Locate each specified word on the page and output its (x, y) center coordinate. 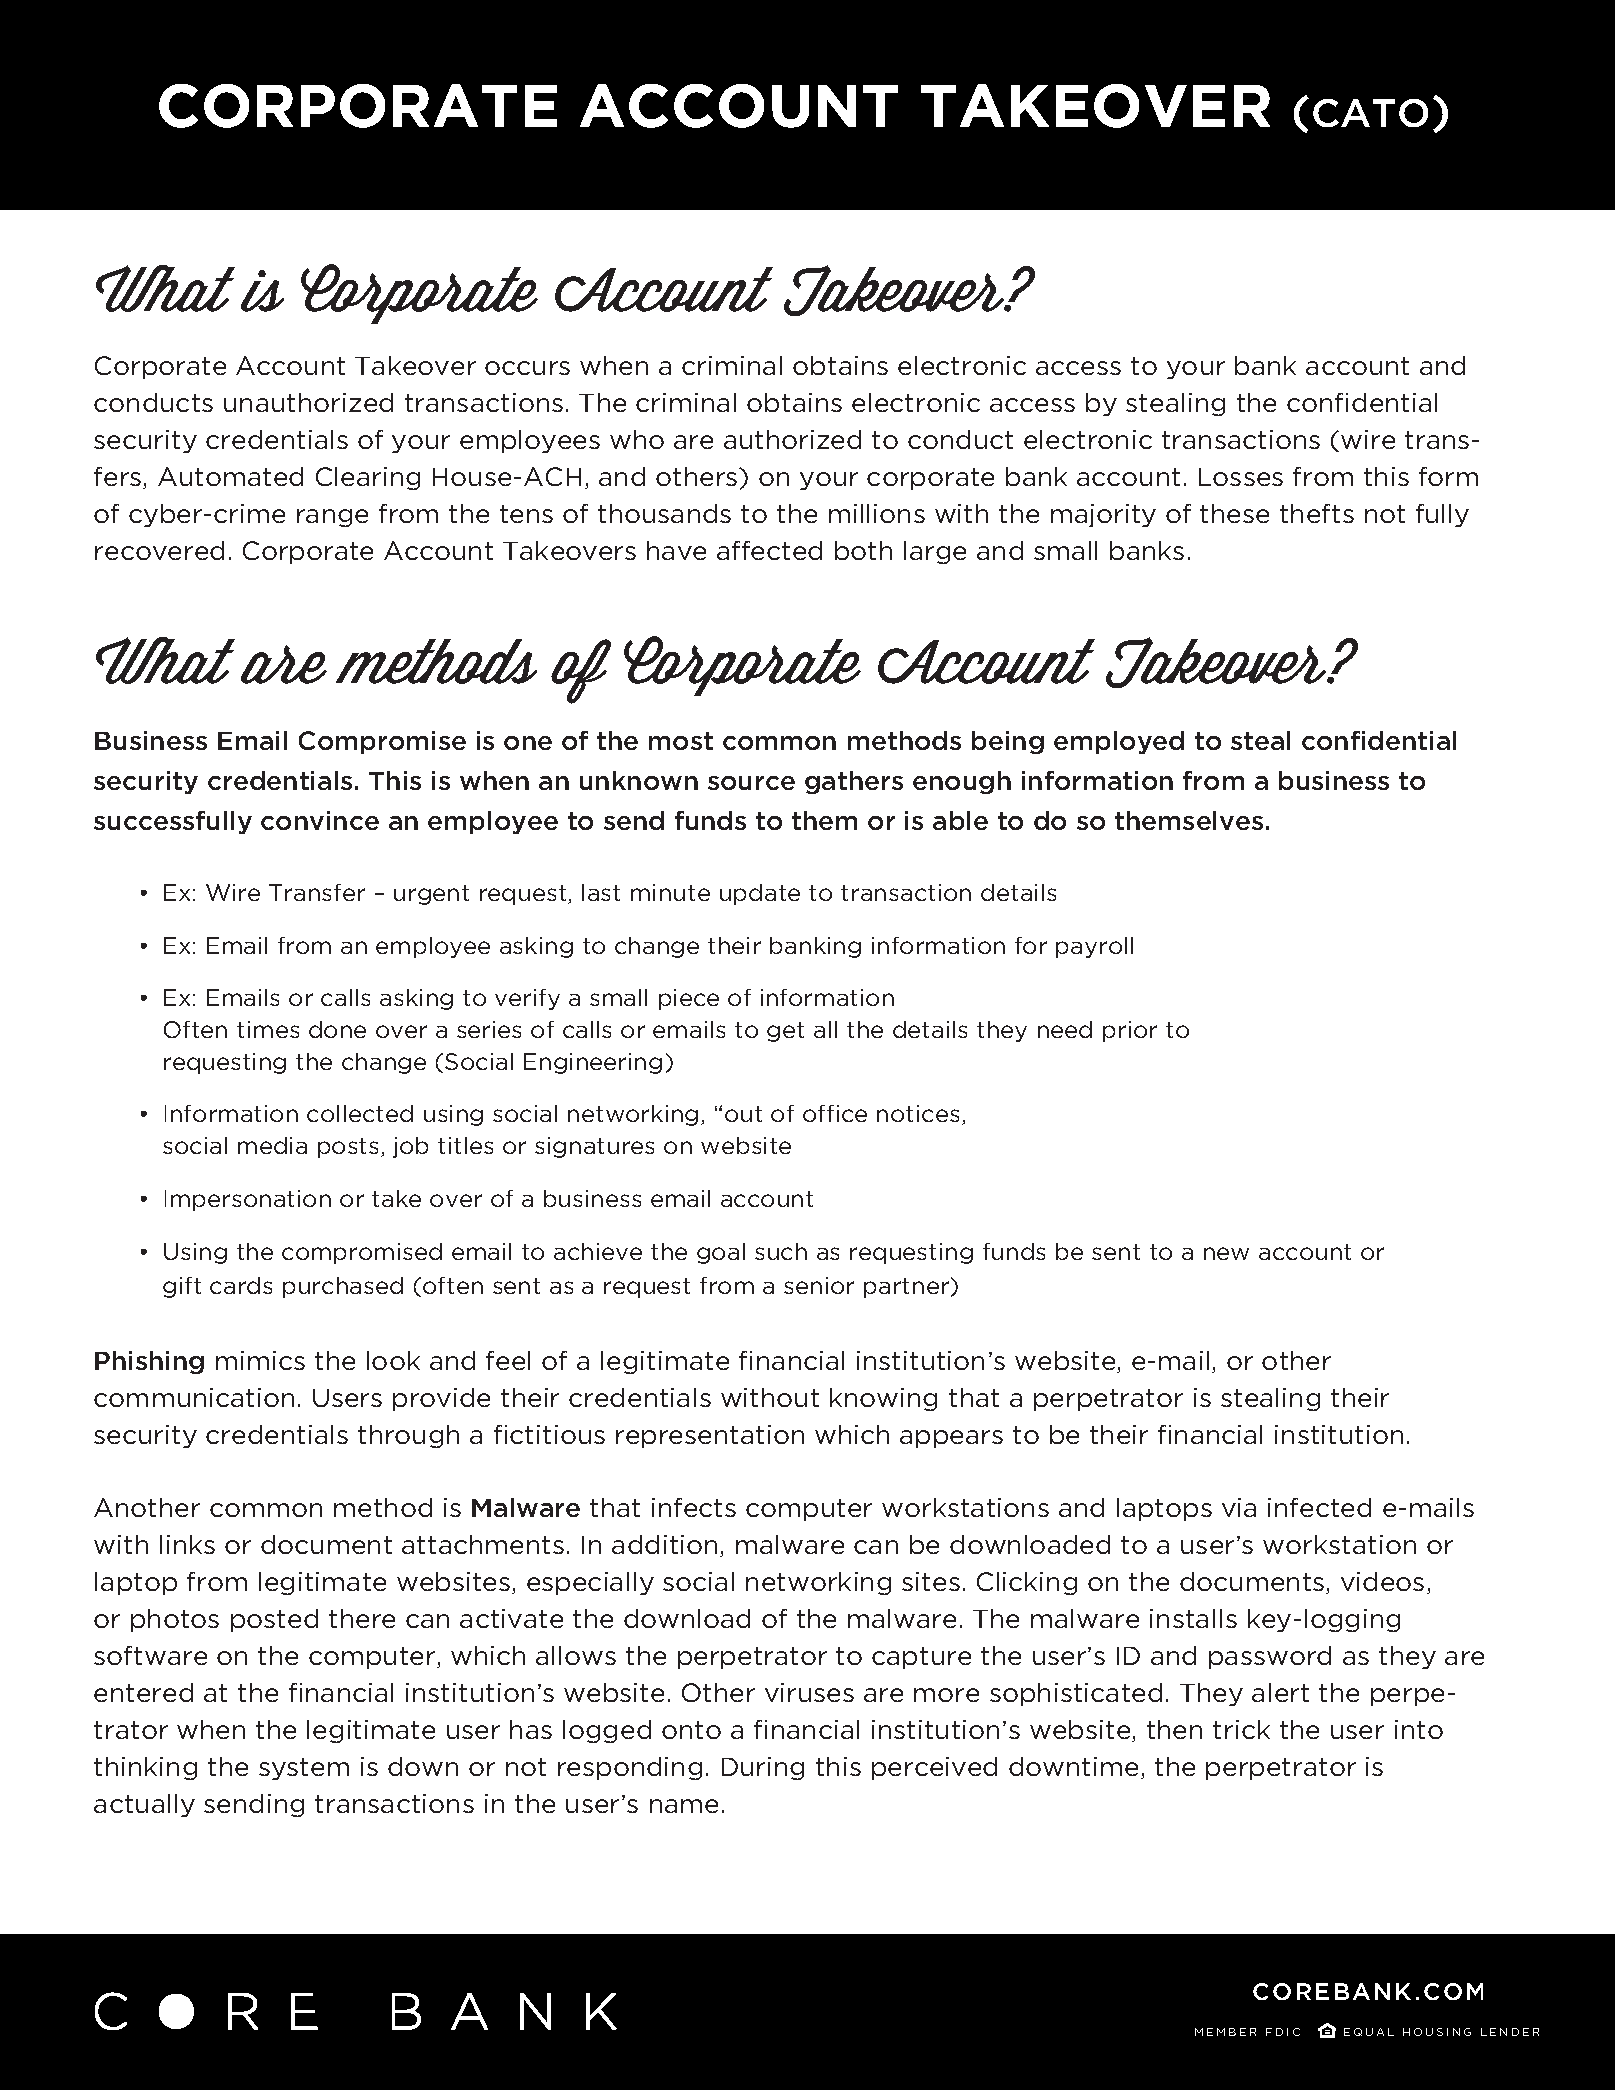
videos (1382, 1581)
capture (921, 1658)
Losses (1241, 477)
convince (320, 820)
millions (877, 513)
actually (144, 1805)
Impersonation (248, 1200)
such (781, 1251)
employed (1119, 742)
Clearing (368, 478)
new (1226, 1253)
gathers (854, 782)
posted (274, 1620)
